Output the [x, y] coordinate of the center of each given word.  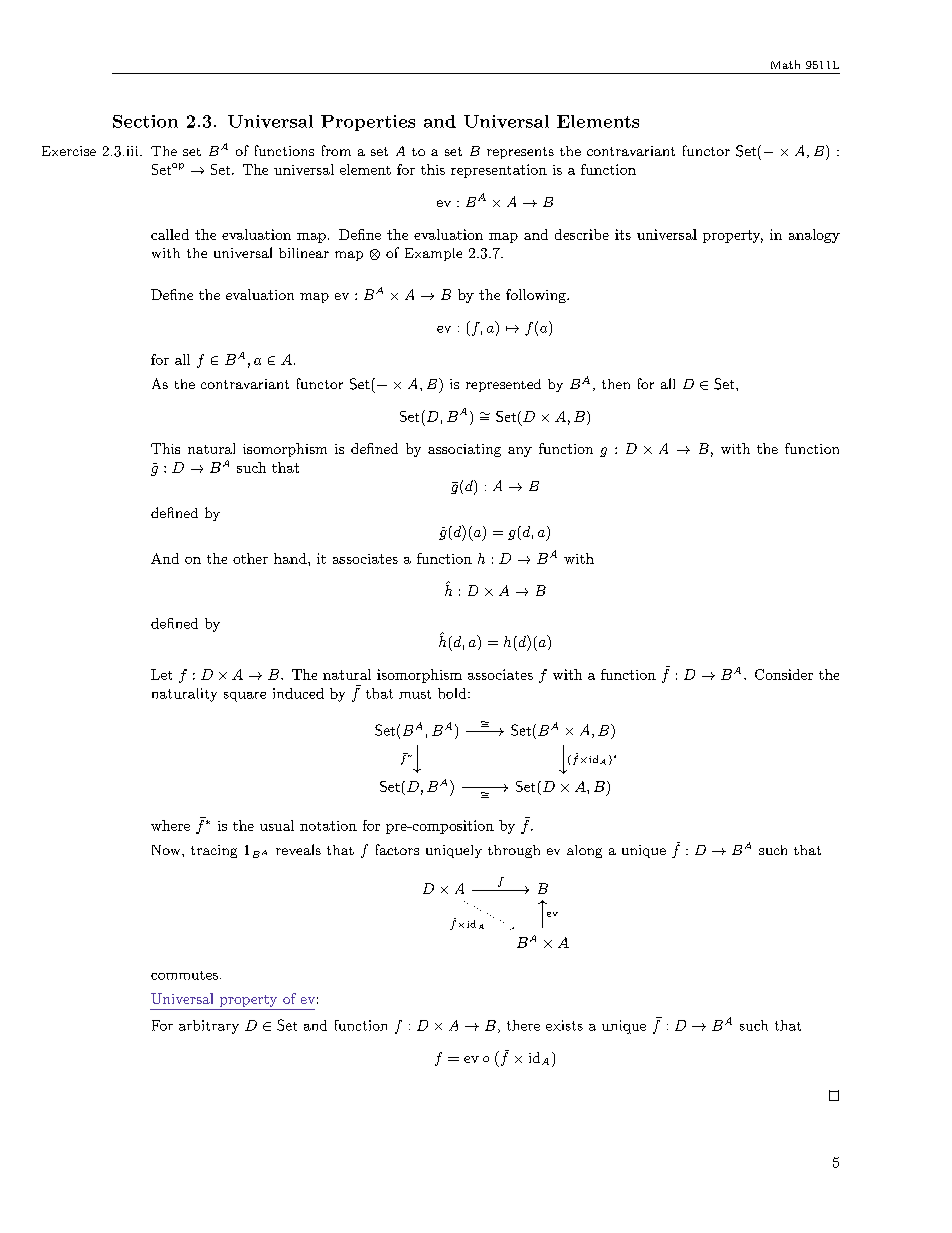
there [523, 1025]
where [170, 825]
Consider [784, 674]
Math [785, 64]
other [250, 558]
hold [453, 693]
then [616, 384]
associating [464, 450]
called [170, 234]
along [584, 851]
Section [145, 121]
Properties [368, 123]
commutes [184, 975]
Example [433, 254]
